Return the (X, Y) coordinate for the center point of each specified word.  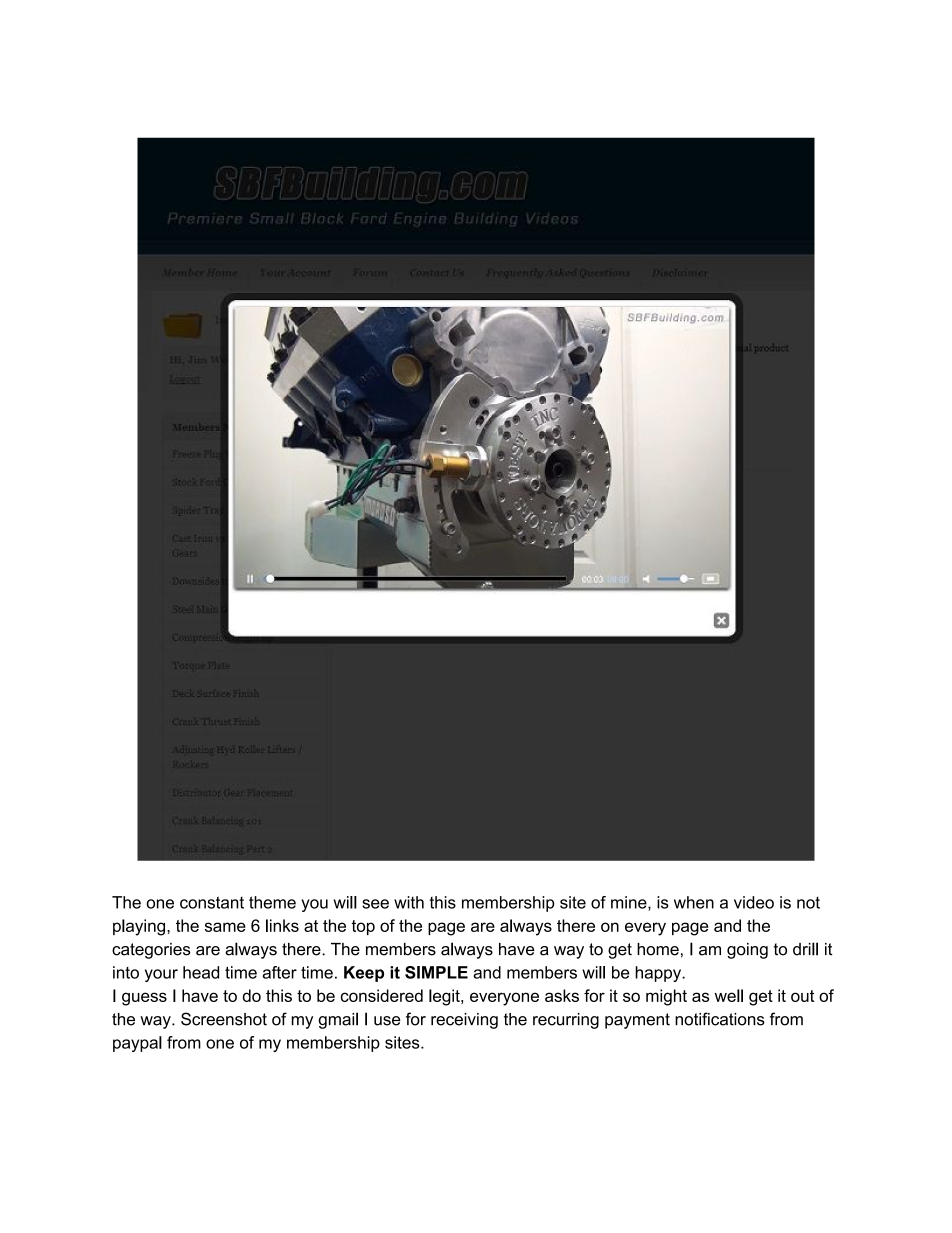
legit (445, 997)
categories (151, 951)
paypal (137, 1044)
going (747, 951)
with (409, 902)
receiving (464, 1021)
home (658, 949)
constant (212, 902)
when (694, 902)
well (729, 995)
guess (144, 999)
